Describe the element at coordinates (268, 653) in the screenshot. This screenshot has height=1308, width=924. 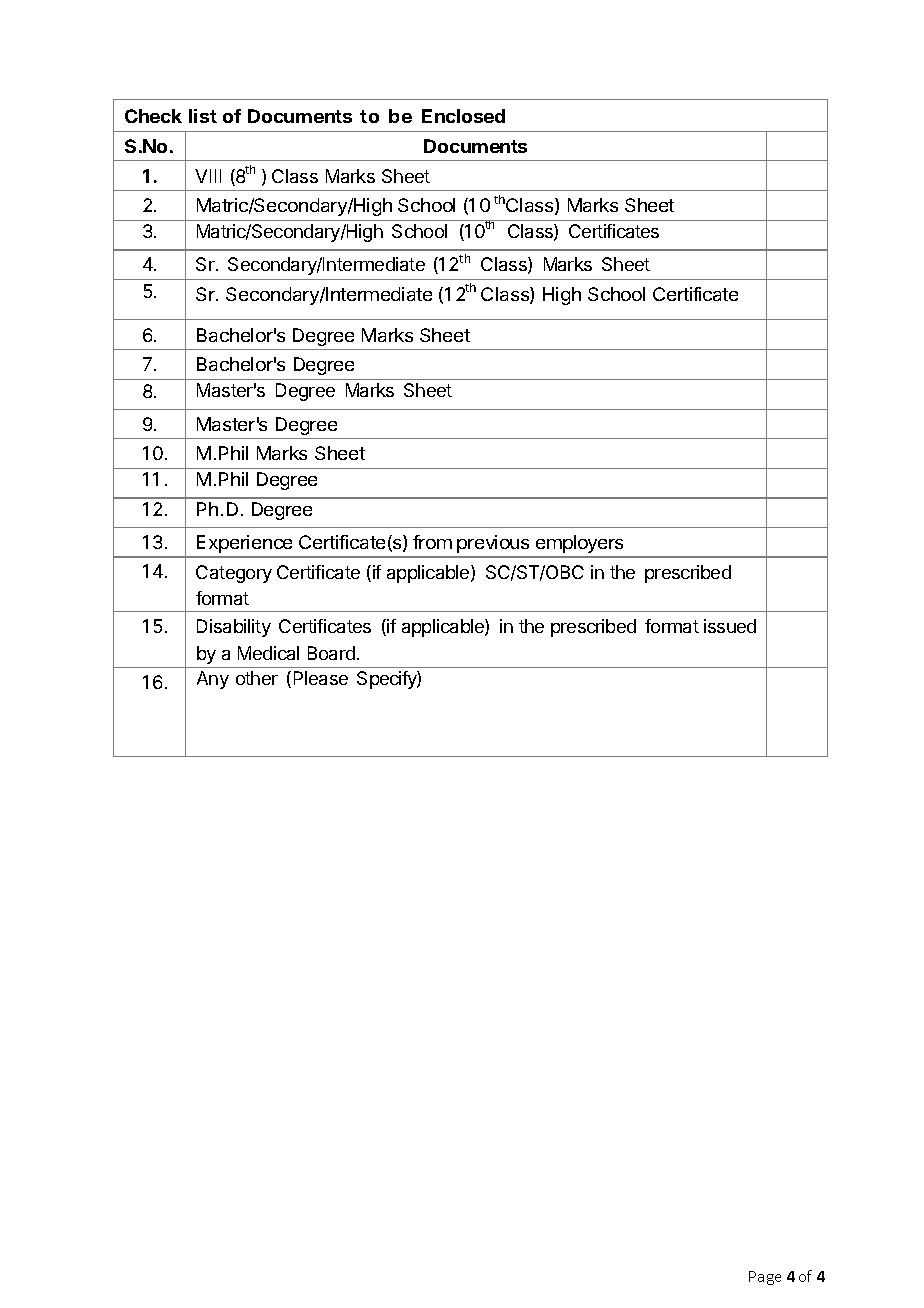
I see `Medical` at that location.
